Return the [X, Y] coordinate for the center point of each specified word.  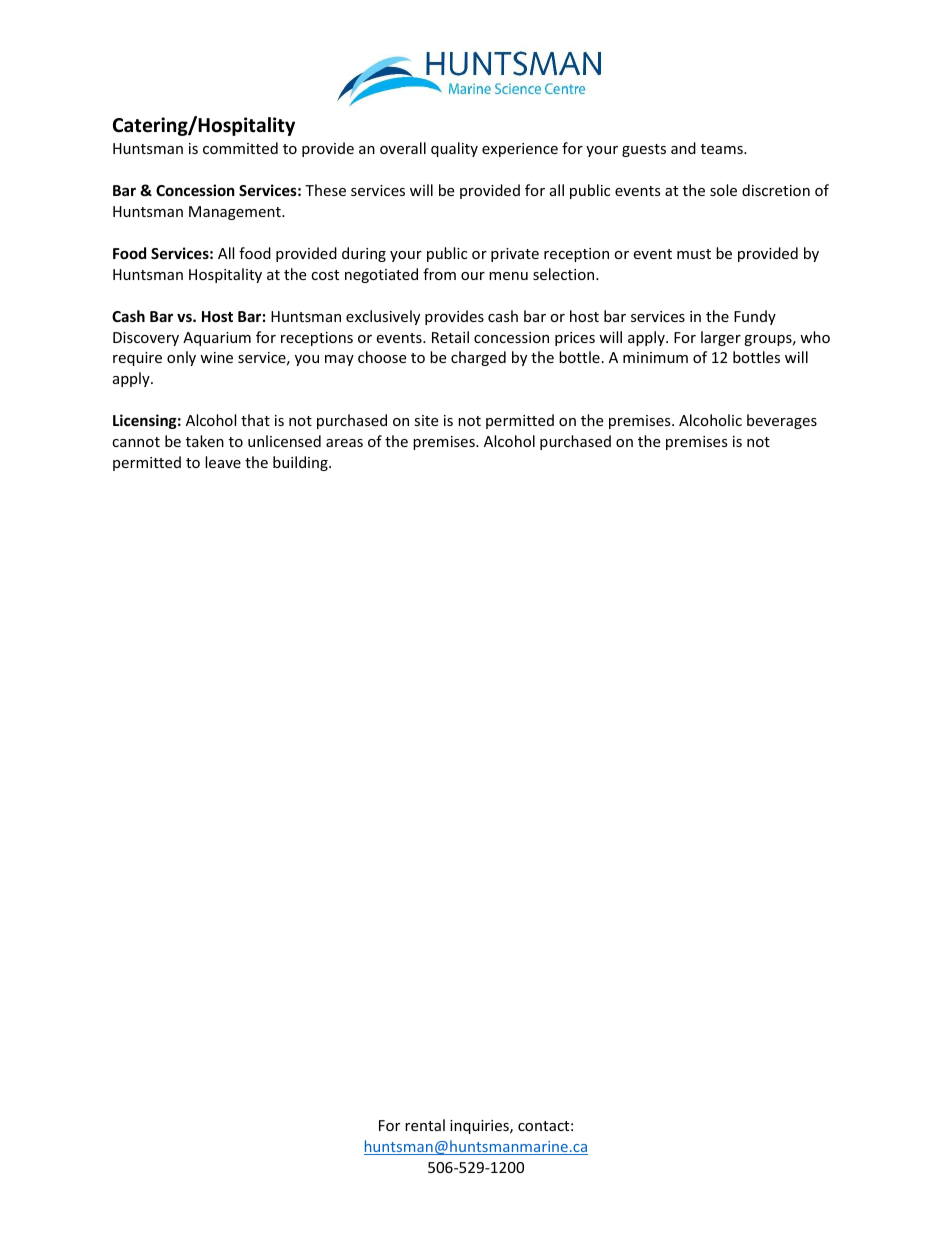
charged [478, 358]
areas [344, 443]
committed [240, 148]
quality [454, 149]
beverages [782, 421]
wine [216, 357]
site [426, 420]
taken [205, 441]
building [301, 463]
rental [425, 1125]
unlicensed [284, 441]
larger [721, 338]
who [815, 337]
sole [723, 190]
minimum [655, 357]
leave [223, 462]
